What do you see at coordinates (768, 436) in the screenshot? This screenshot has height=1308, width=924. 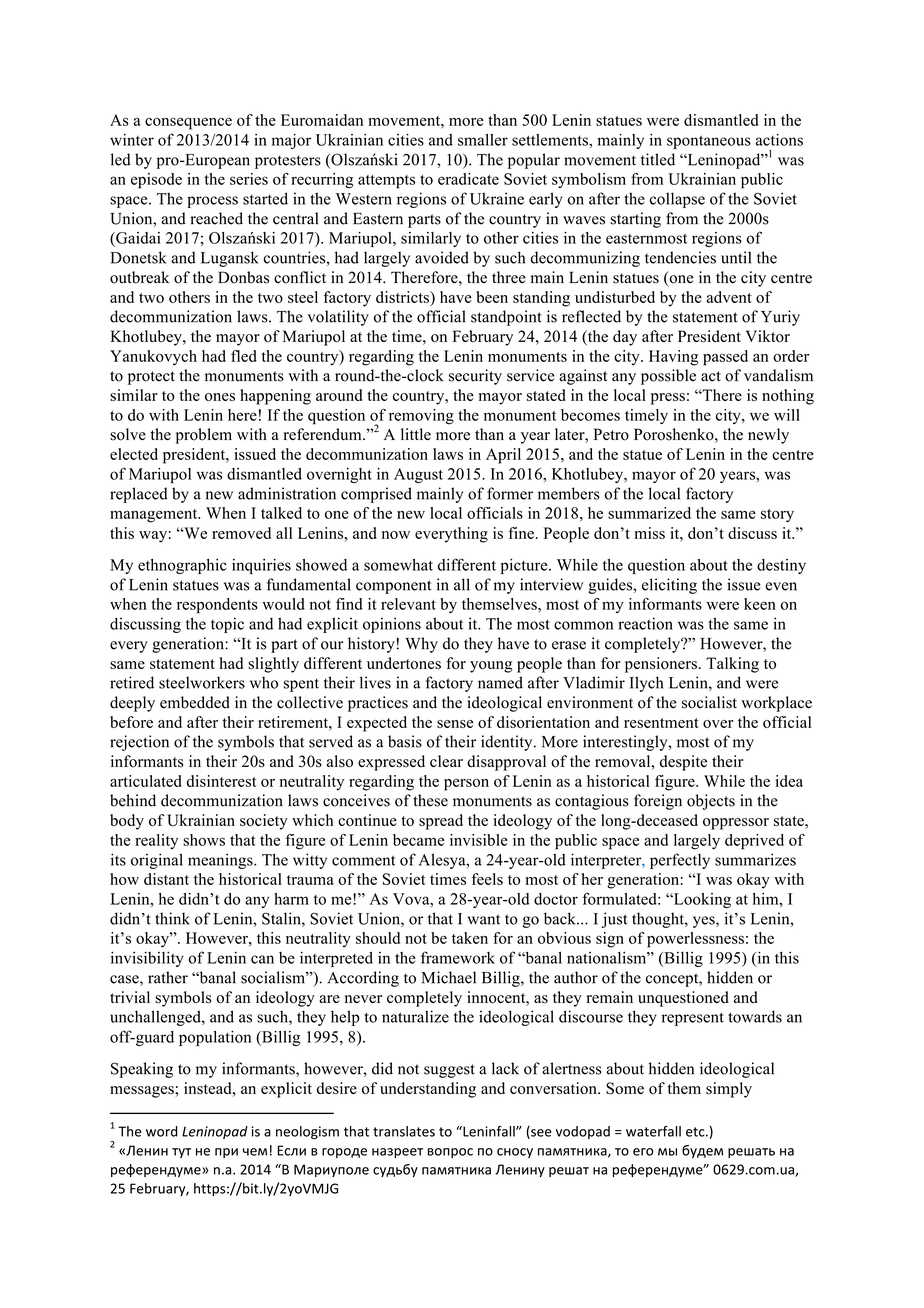 I see `newly` at bounding box center [768, 436].
